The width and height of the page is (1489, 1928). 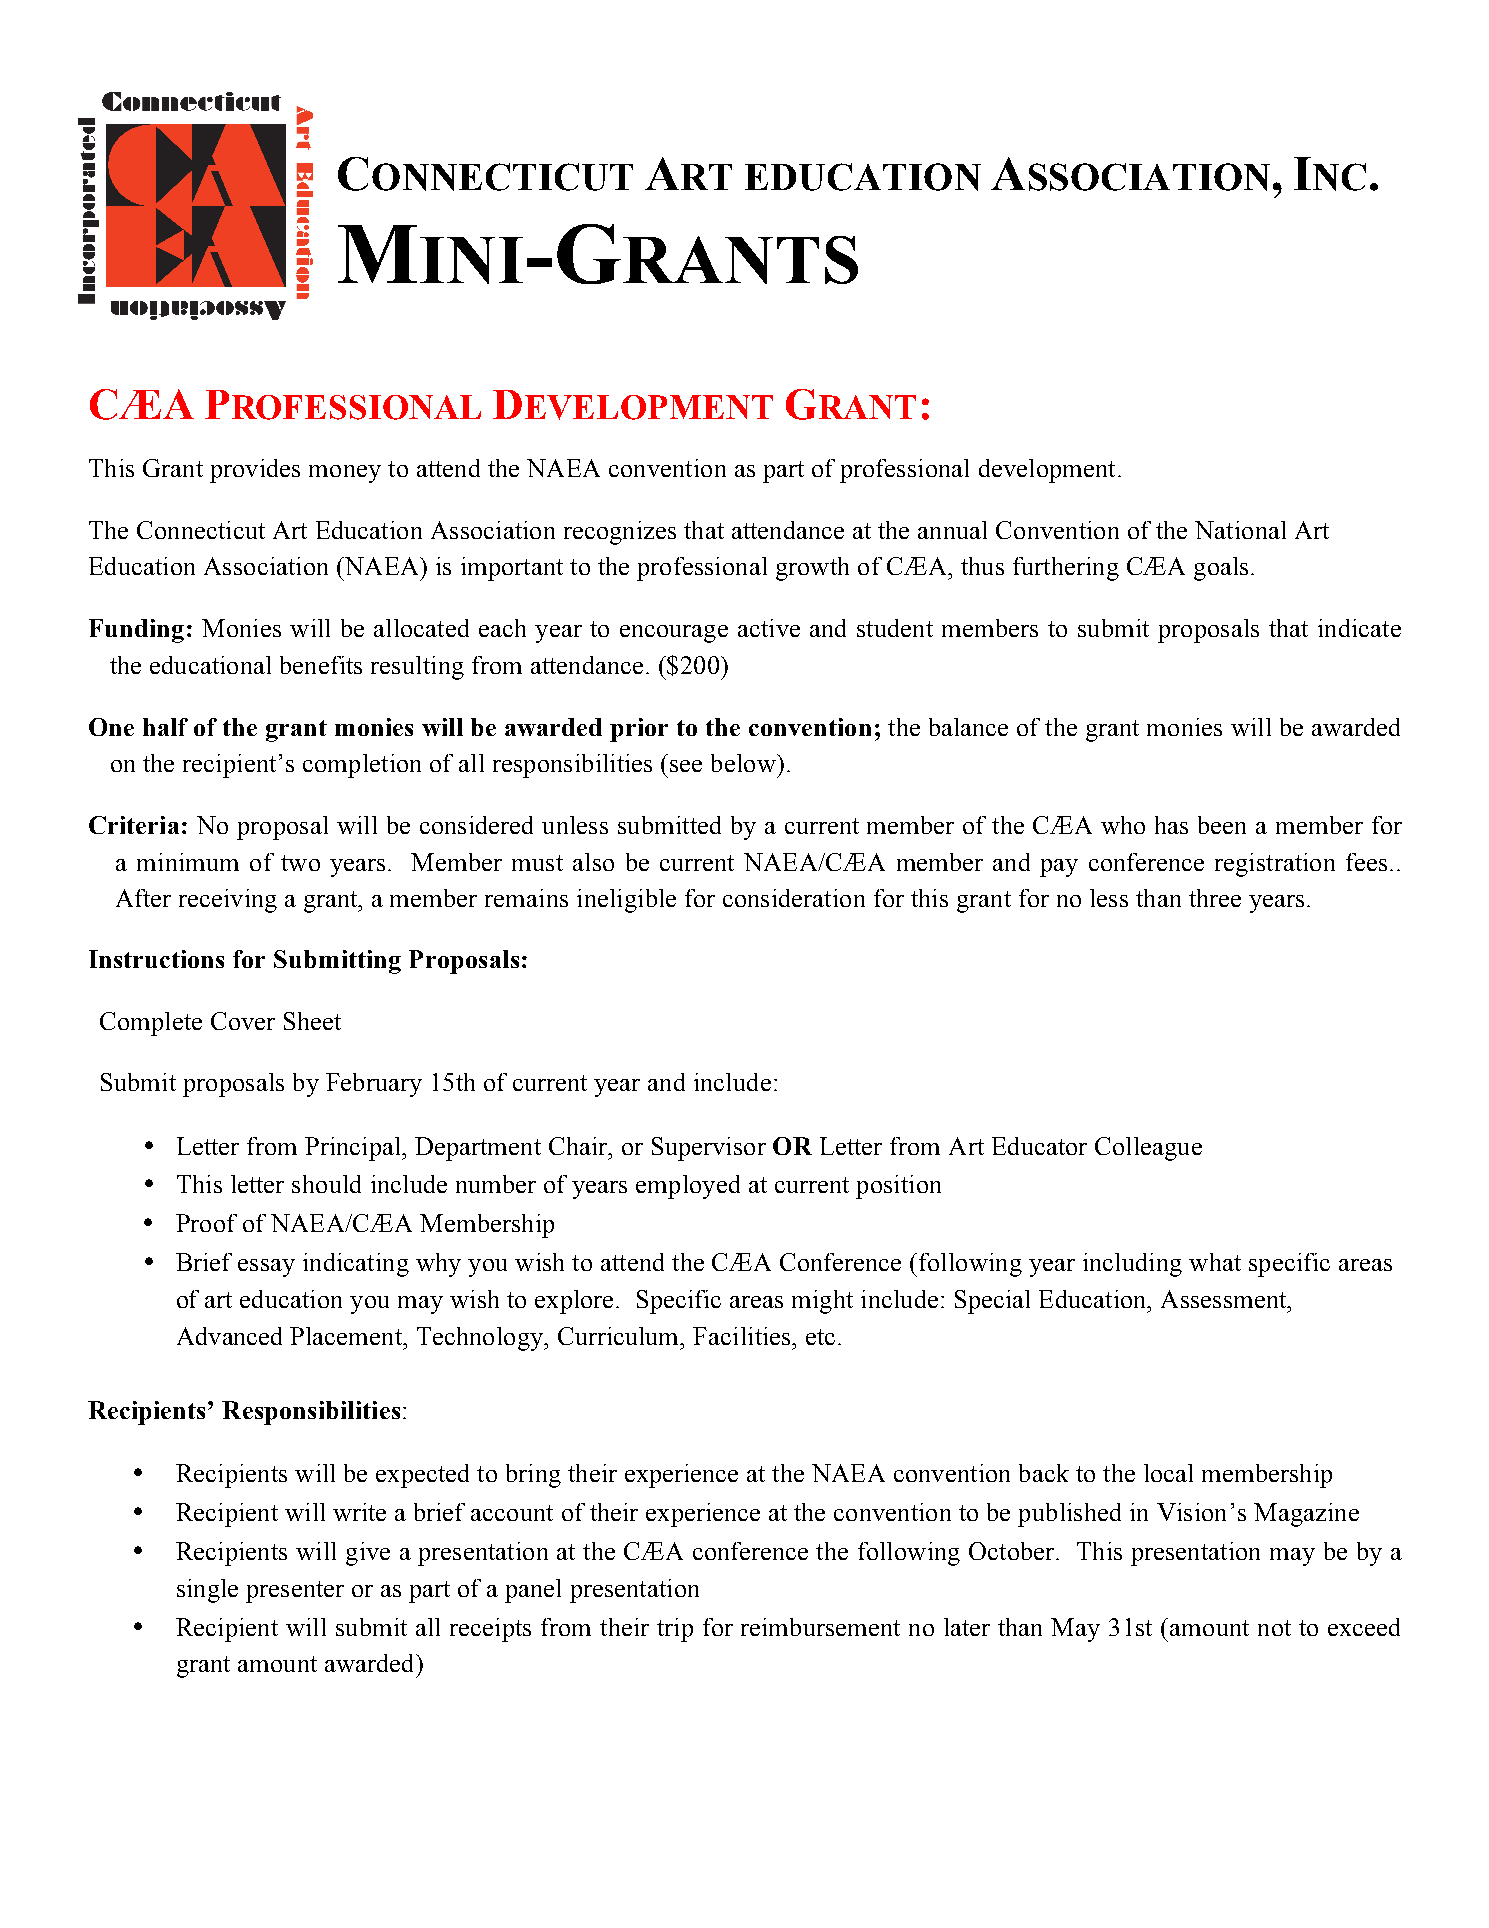 I want to click on what, so click(x=1215, y=1262).
